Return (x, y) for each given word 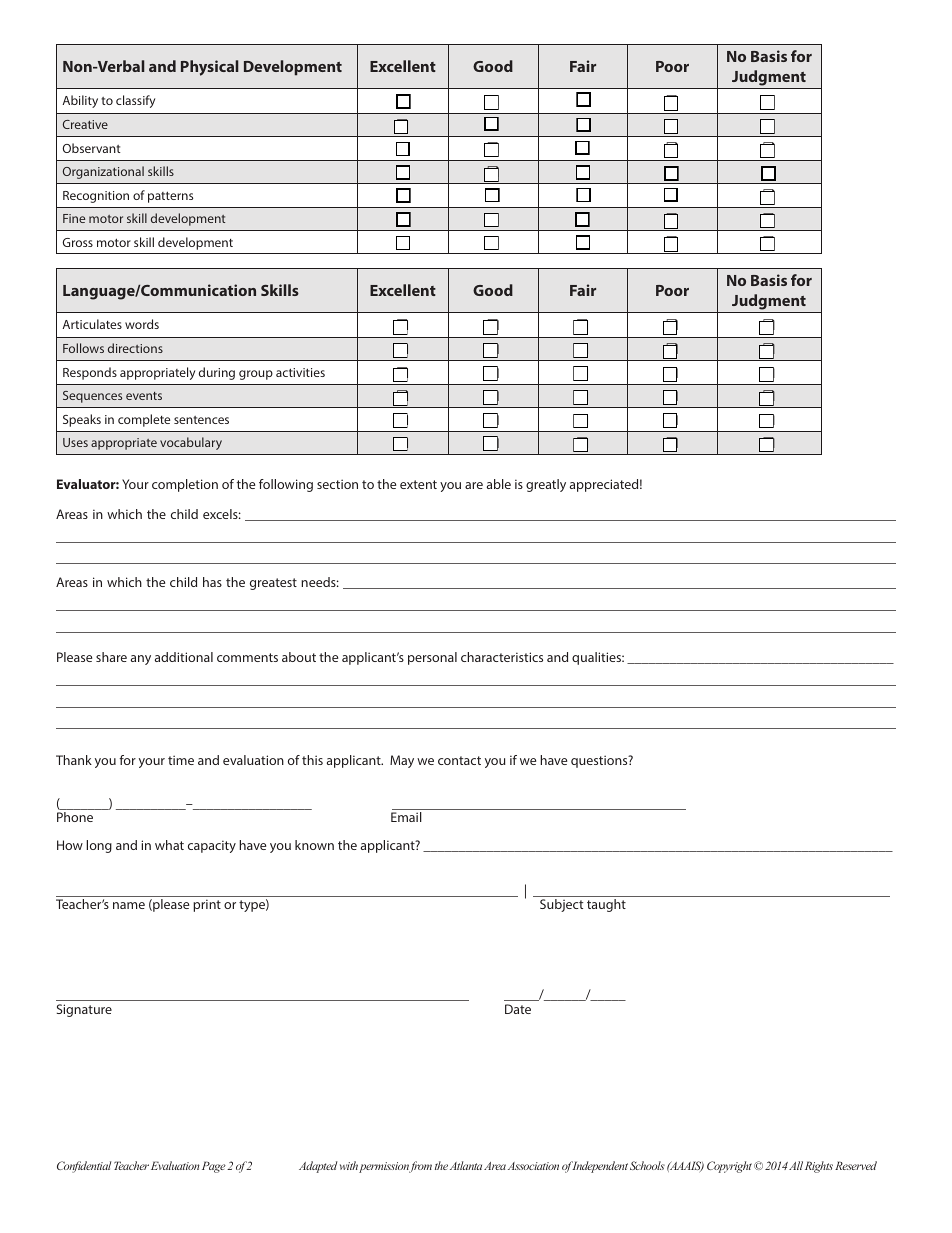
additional (184, 657)
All (796, 1165)
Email (406, 817)
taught (606, 905)
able (499, 484)
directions (135, 348)
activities (300, 372)
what (169, 845)
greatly (546, 485)
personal (432, 658)
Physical (210, 68)
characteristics (502, 657)
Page (214, 1167)
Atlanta (466, 1165)
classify (135, 101)
